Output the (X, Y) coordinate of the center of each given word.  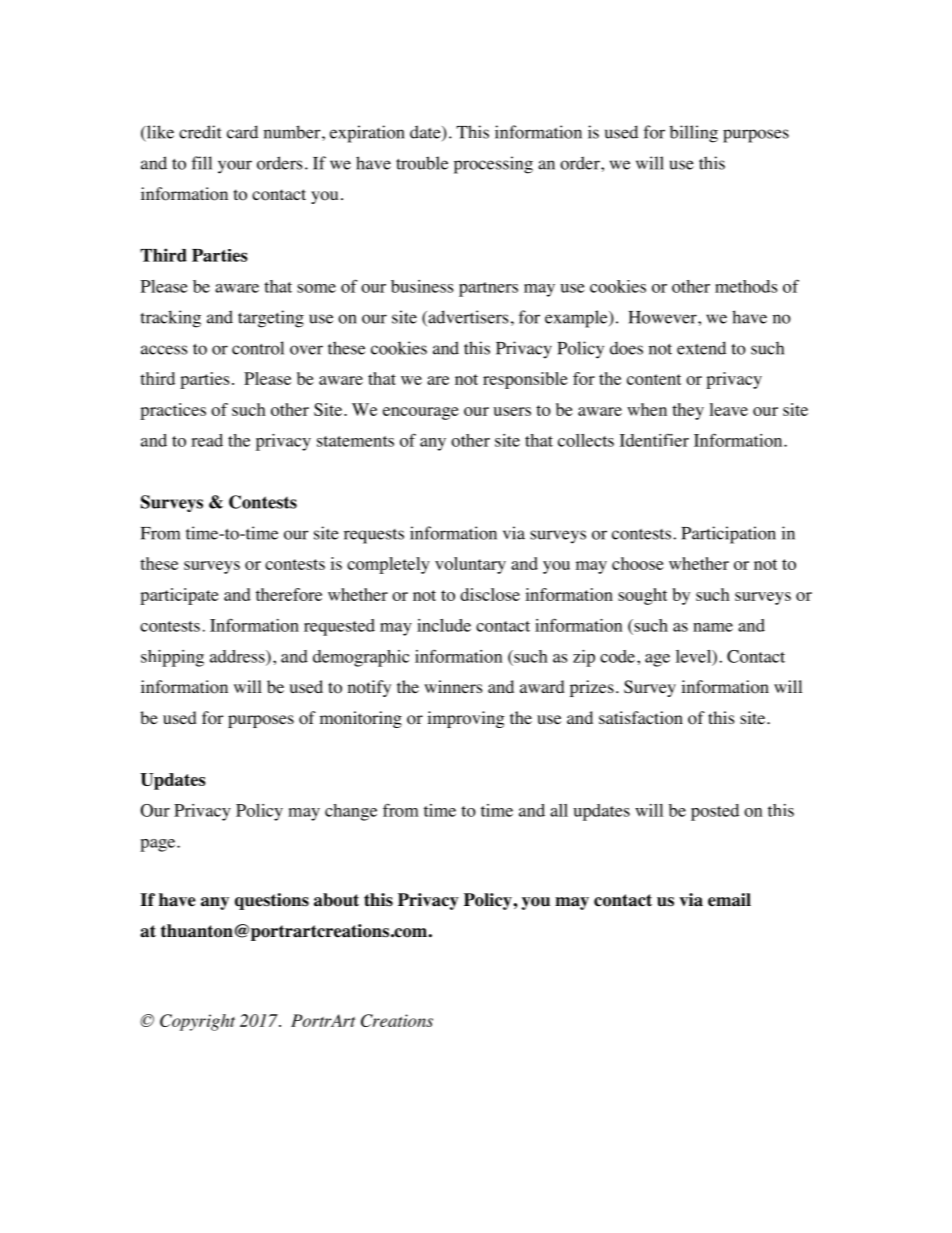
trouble (422, 163)
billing (694, 134)
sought (642, 596)
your (235, 167)
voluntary (470, 565)
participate (179, 596)
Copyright (197, 1022)
